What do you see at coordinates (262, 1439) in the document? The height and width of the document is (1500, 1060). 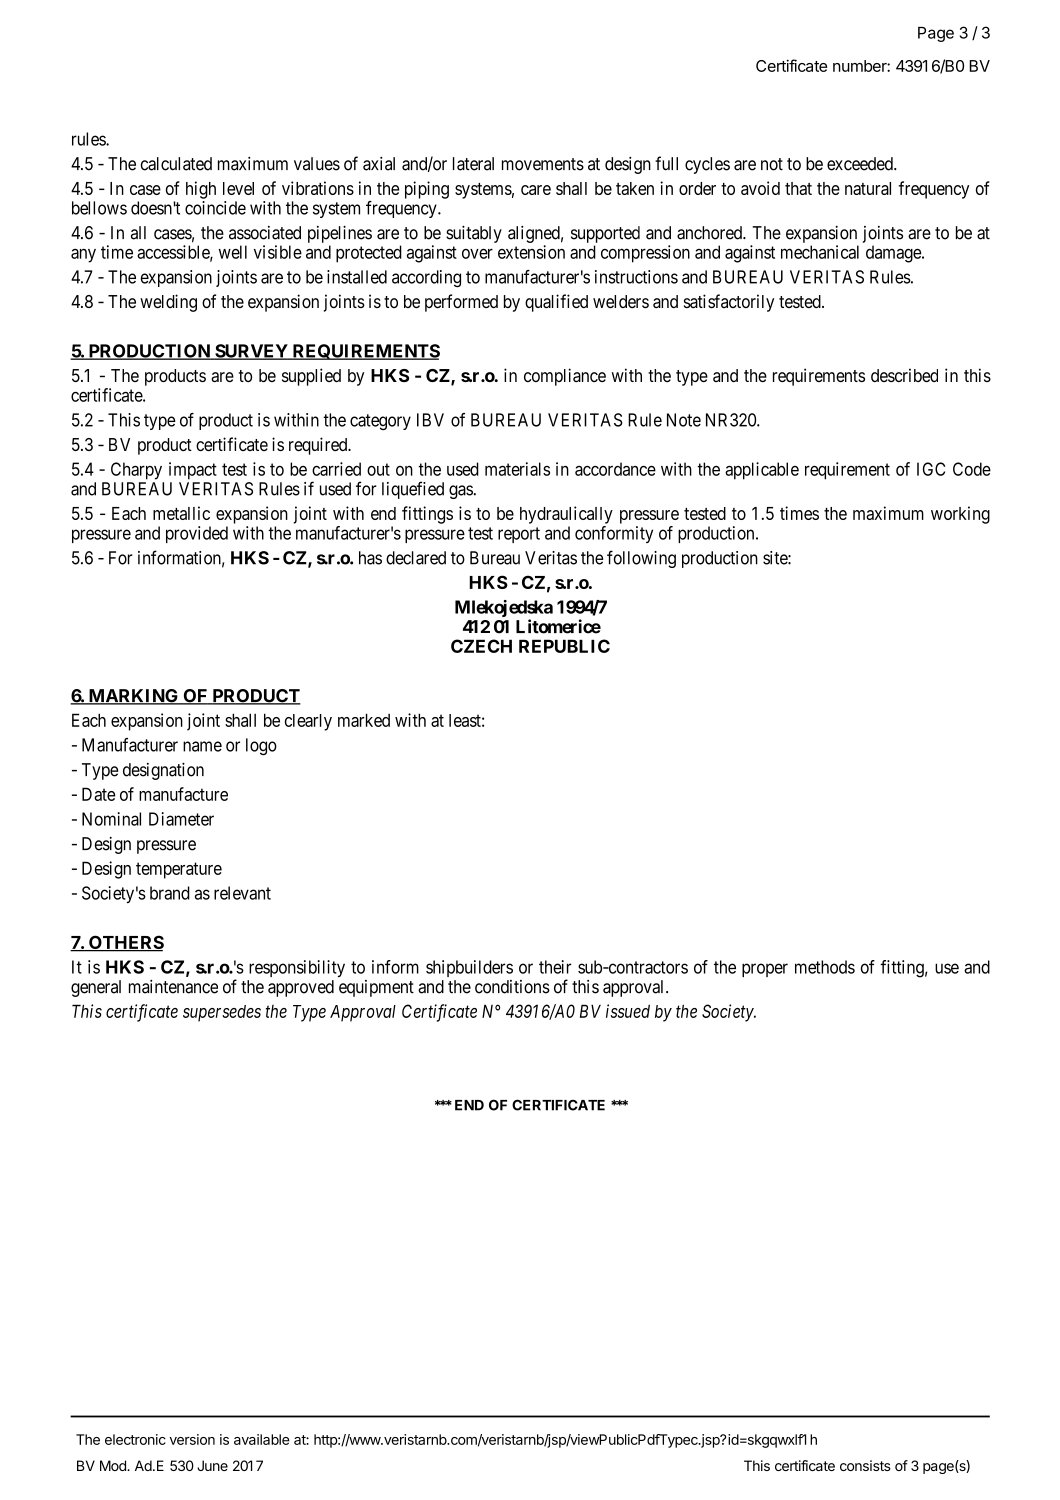 I see `available` at bounding box center [262, 1439].
